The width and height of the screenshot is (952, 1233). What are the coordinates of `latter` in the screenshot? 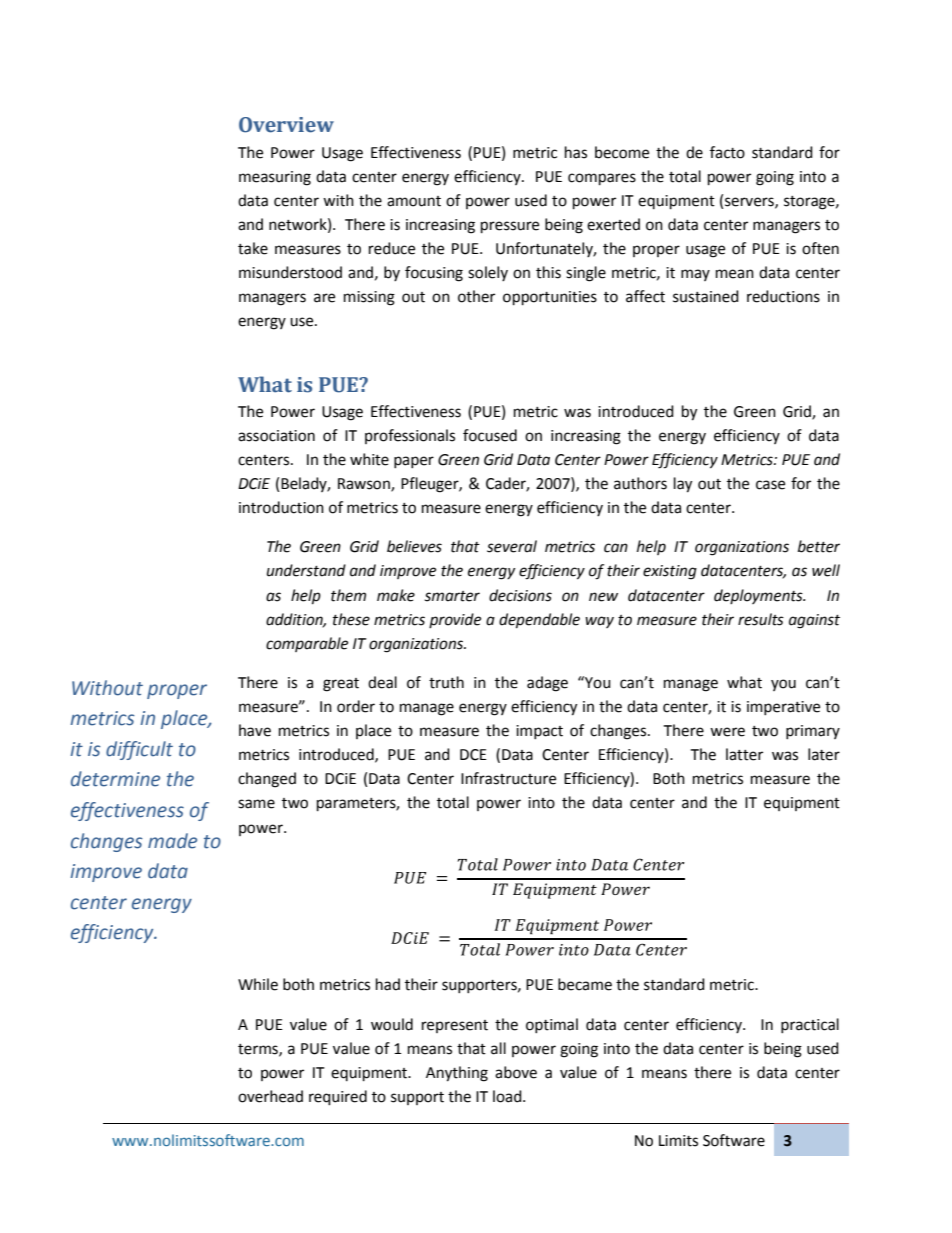 It's located at (744, 754).
